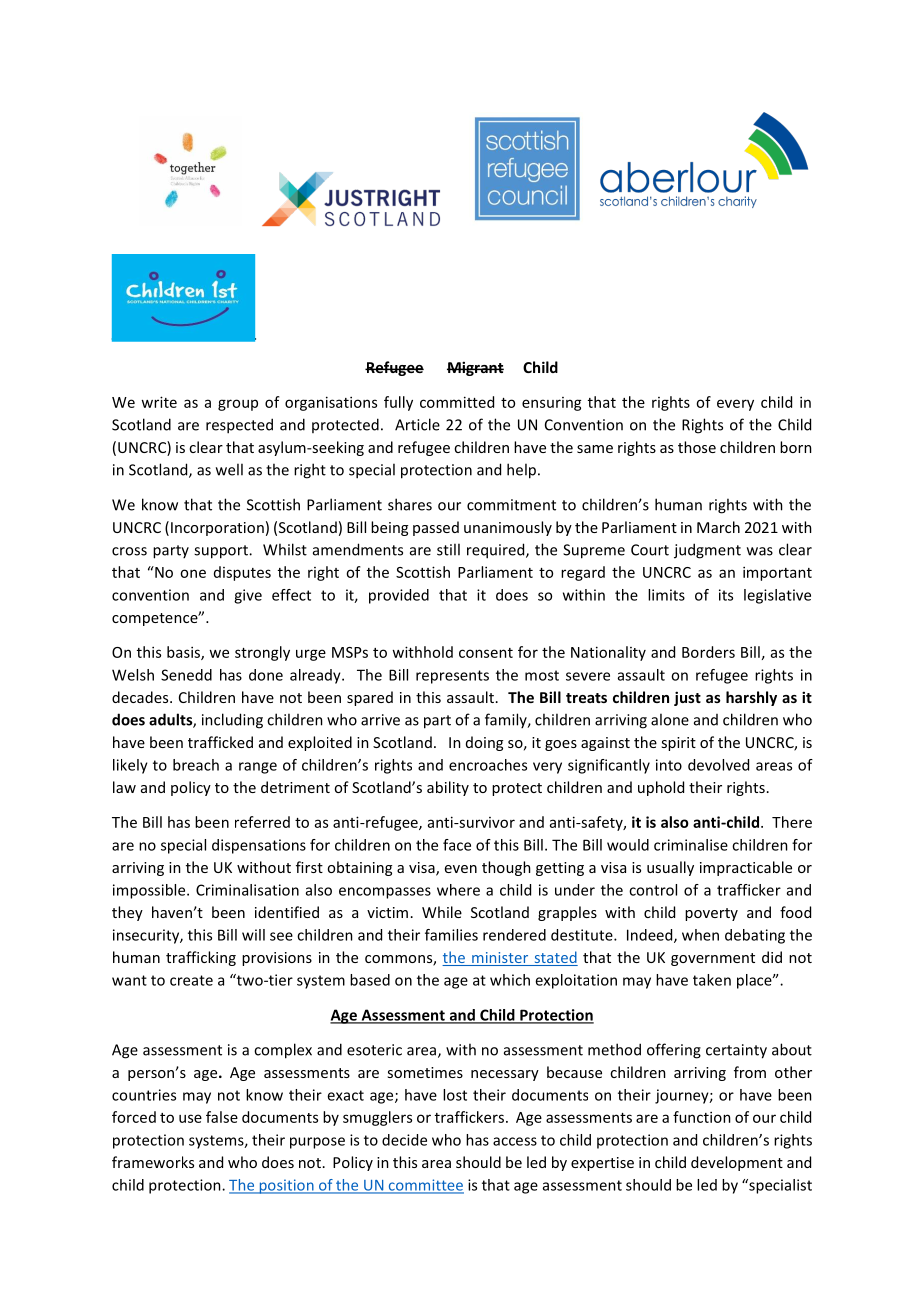 The height and width of the page is (1308, 924). Describe the element at coordinates (262, 653) in the page. I see `strongly` at that location.
